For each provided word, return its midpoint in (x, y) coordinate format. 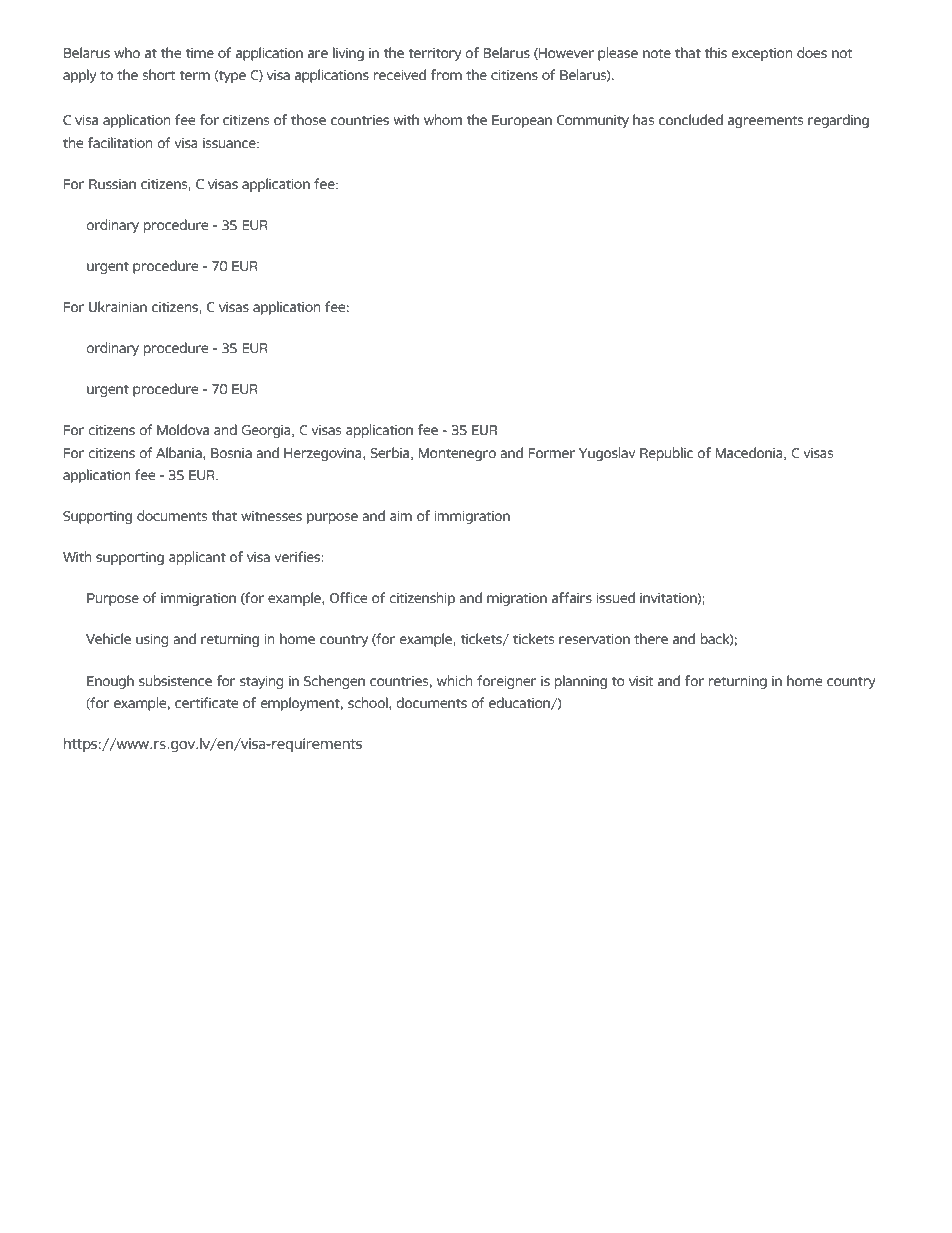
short (159, 74)
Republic (666, 454)
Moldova (183, 429)
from (446, 74)
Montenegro (457, 454)
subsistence (175, 680)
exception (761, 54)
